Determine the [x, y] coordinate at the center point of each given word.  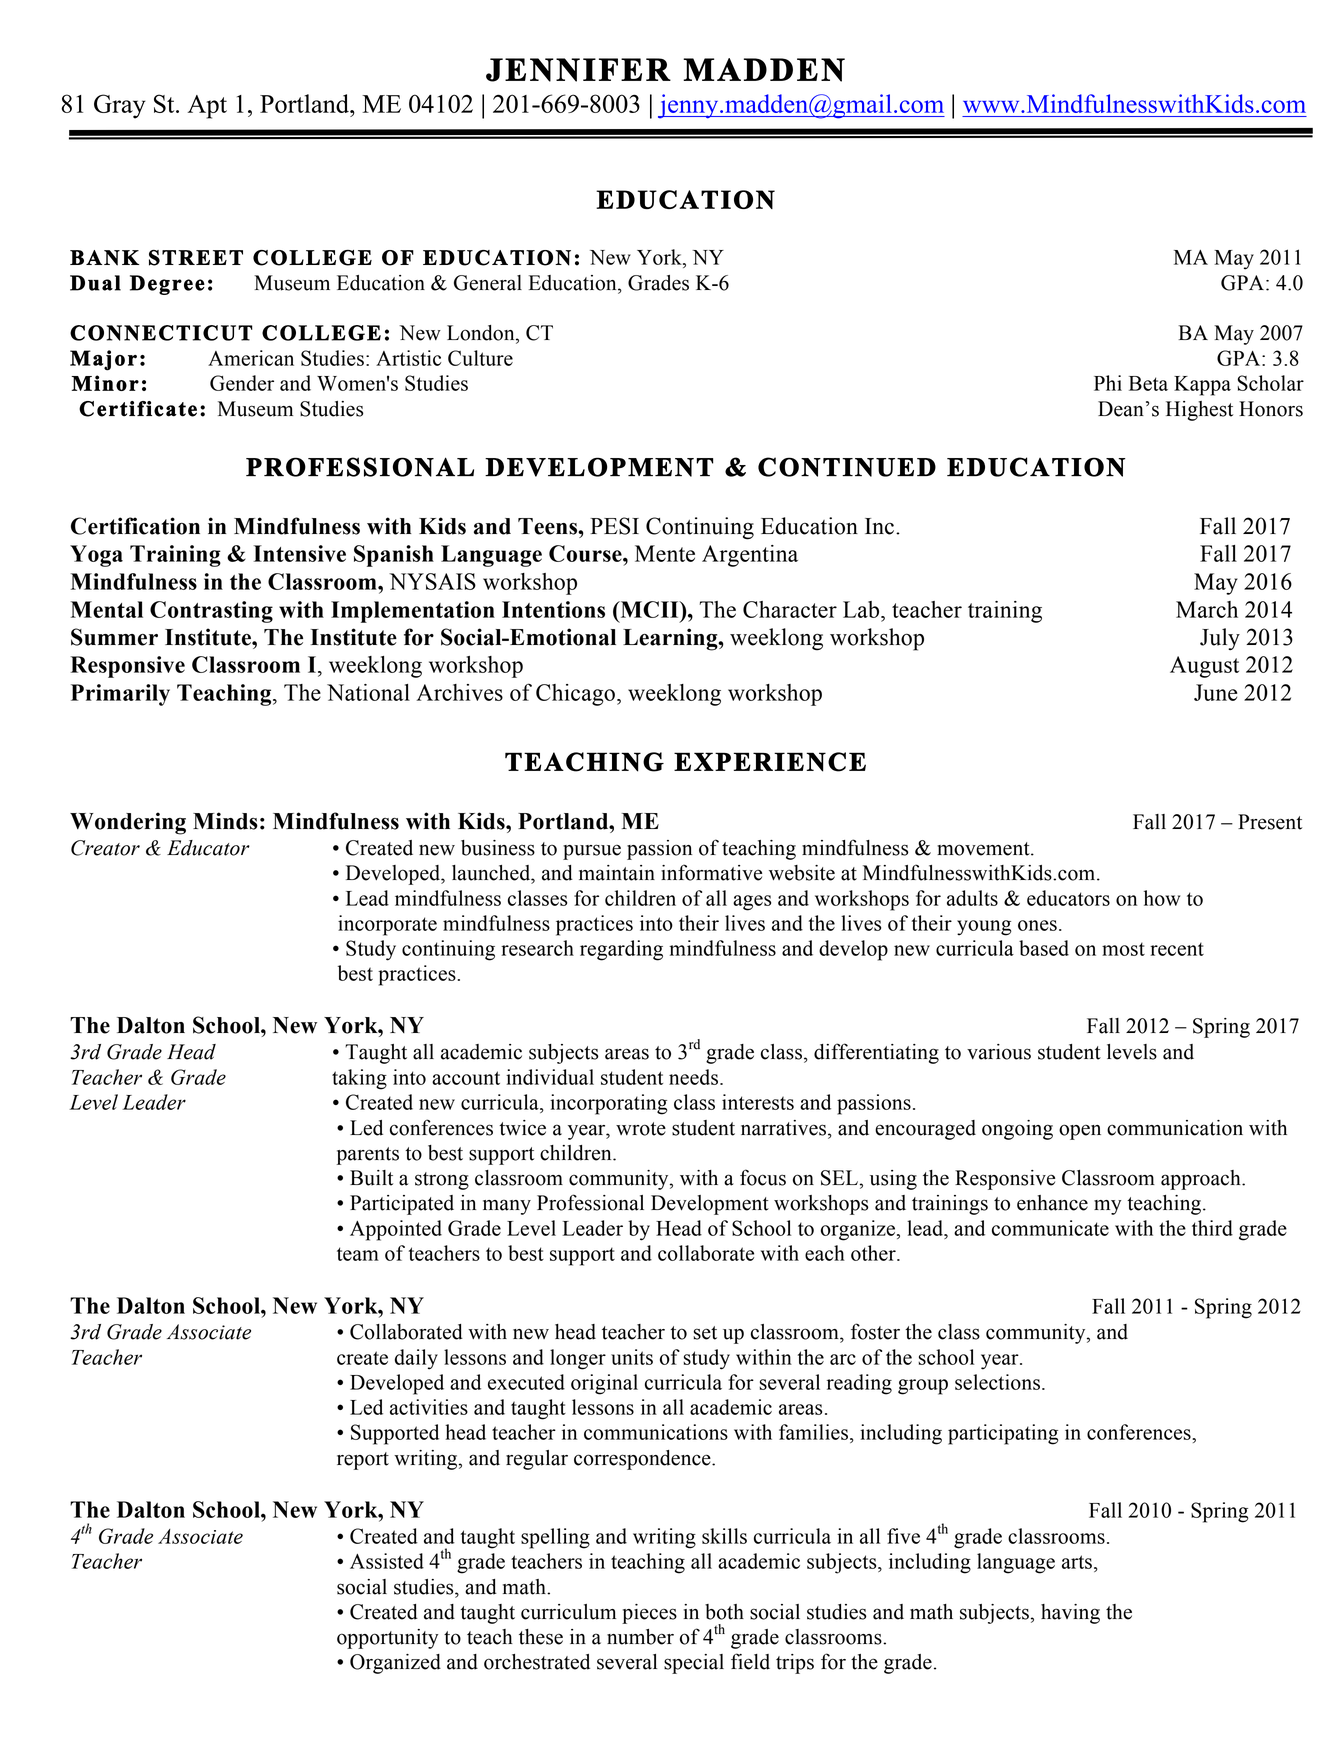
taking [359, 1079]
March [1207, 609]
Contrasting [211, 612]
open [1080, 1132]
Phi [1108, 383]
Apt [207, 107]
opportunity [387, 1639]
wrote [641, 1129]
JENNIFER [578, 70]
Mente [665, 553]
